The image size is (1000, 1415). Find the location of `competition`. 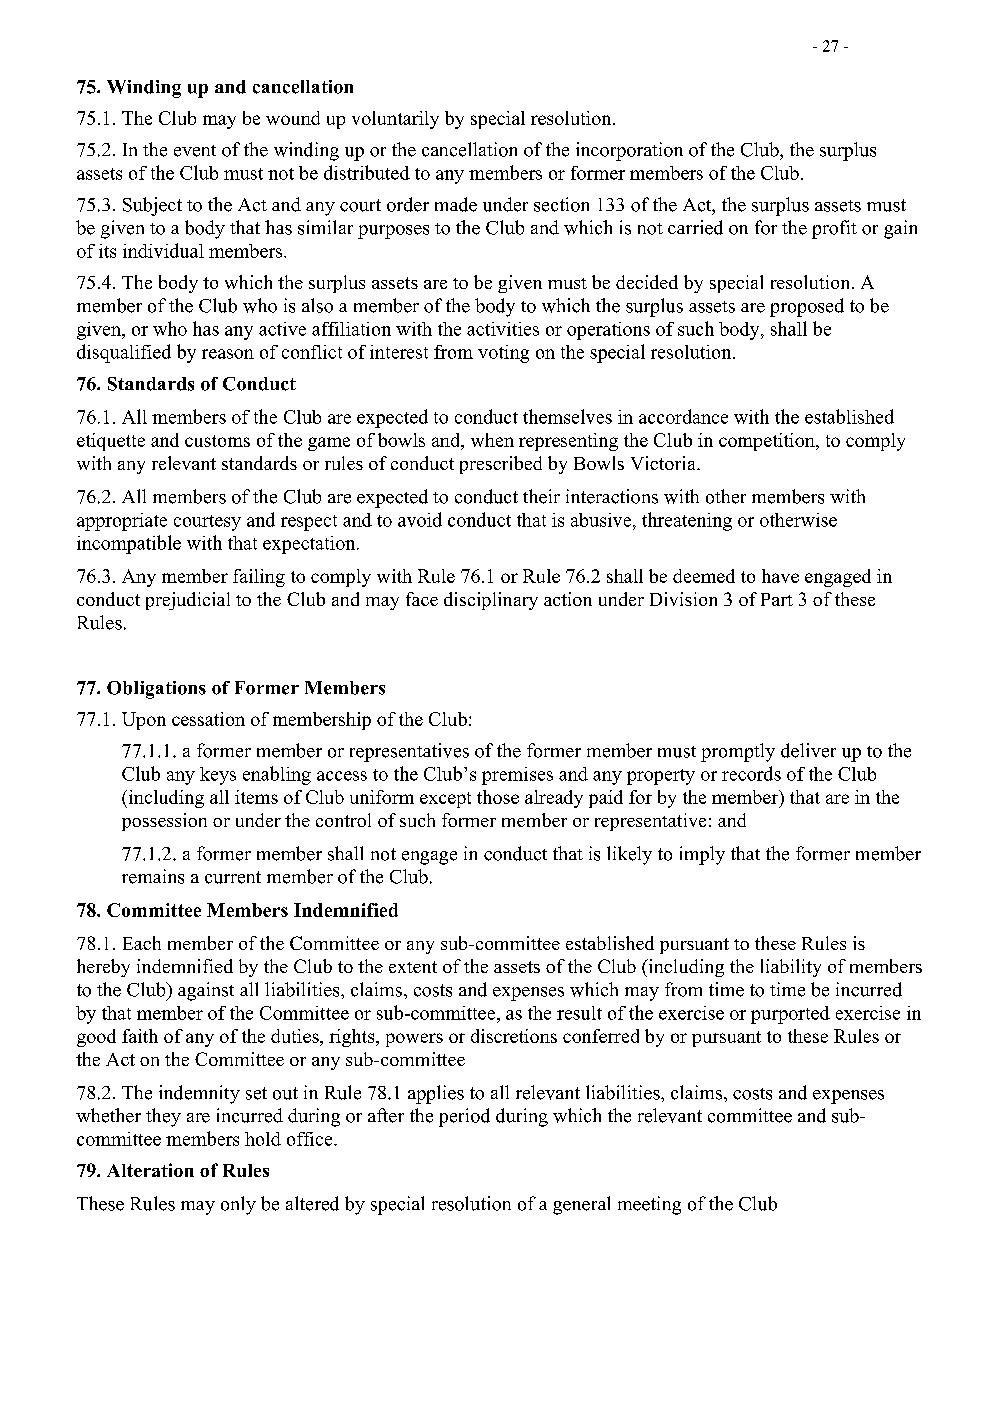

competition is located at coordinates (768, 442).
